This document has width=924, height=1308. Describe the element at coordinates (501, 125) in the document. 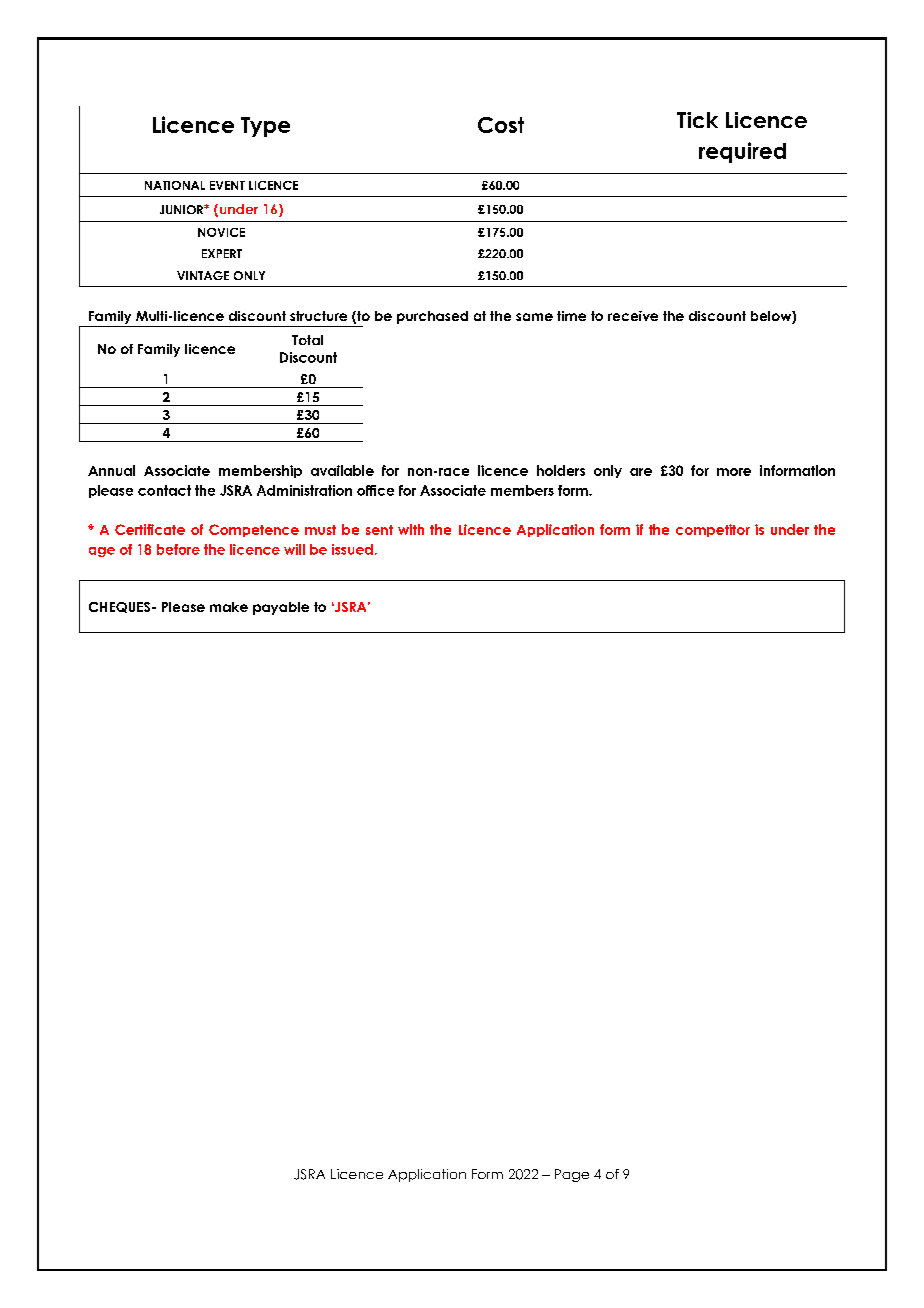

I see `Cost` at that location.
